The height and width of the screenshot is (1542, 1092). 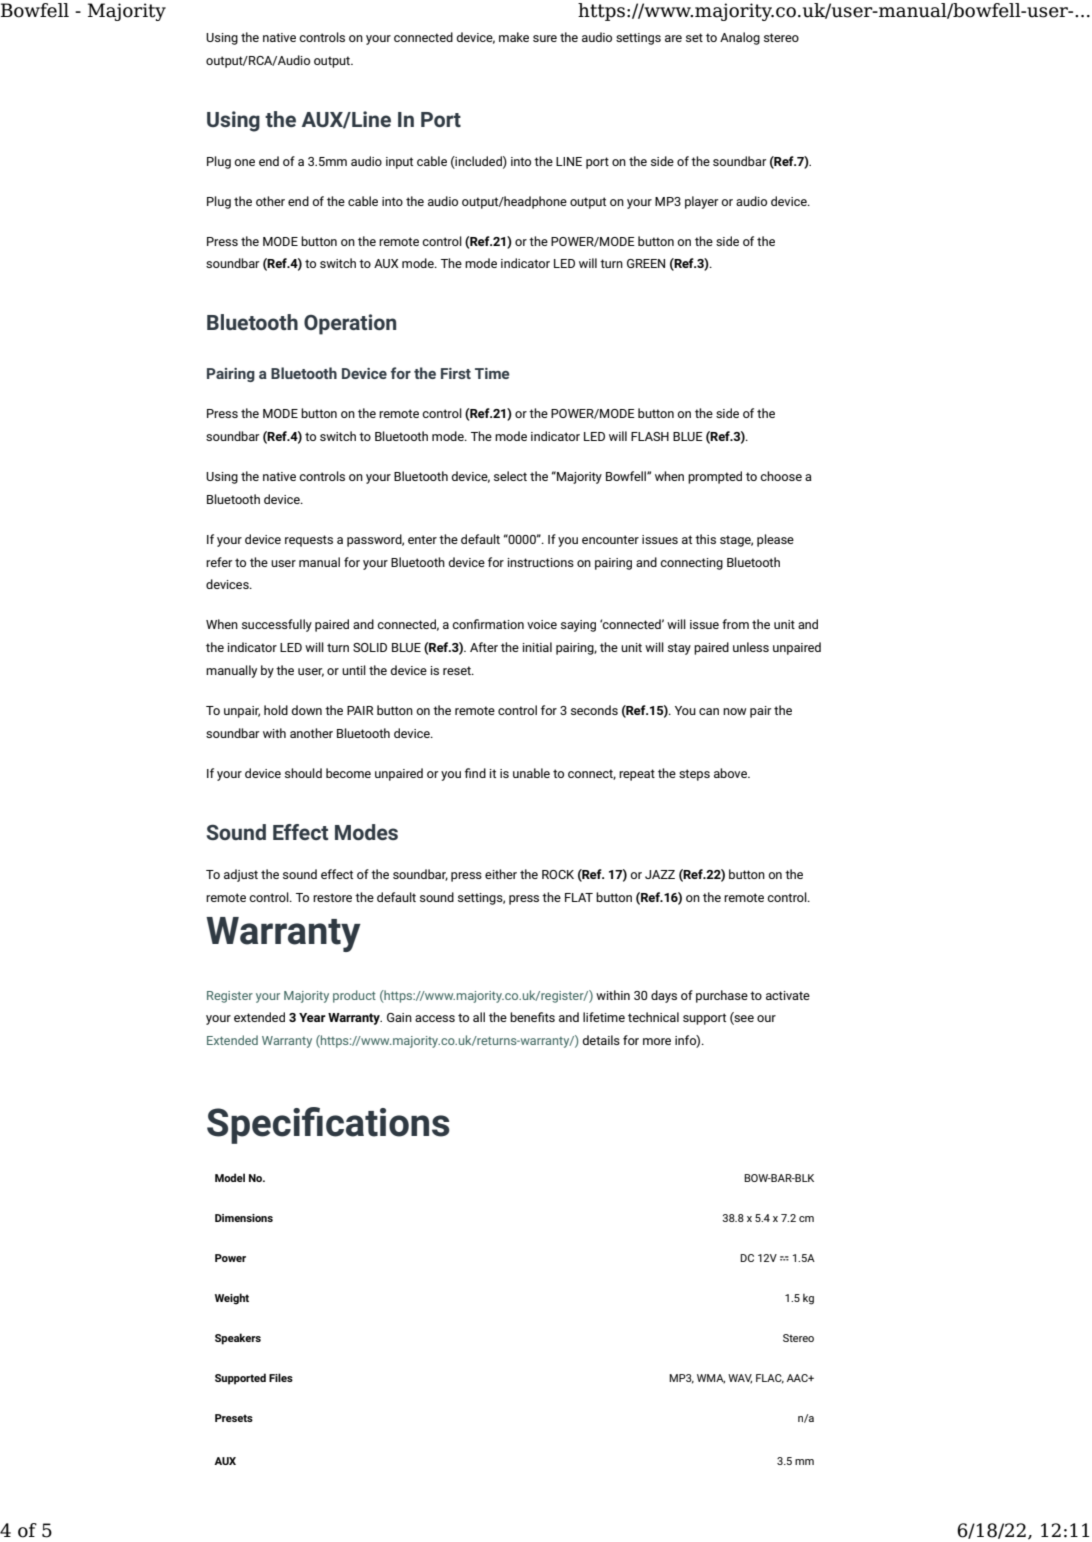 I want to click on input, so click(x=399, y=163).
